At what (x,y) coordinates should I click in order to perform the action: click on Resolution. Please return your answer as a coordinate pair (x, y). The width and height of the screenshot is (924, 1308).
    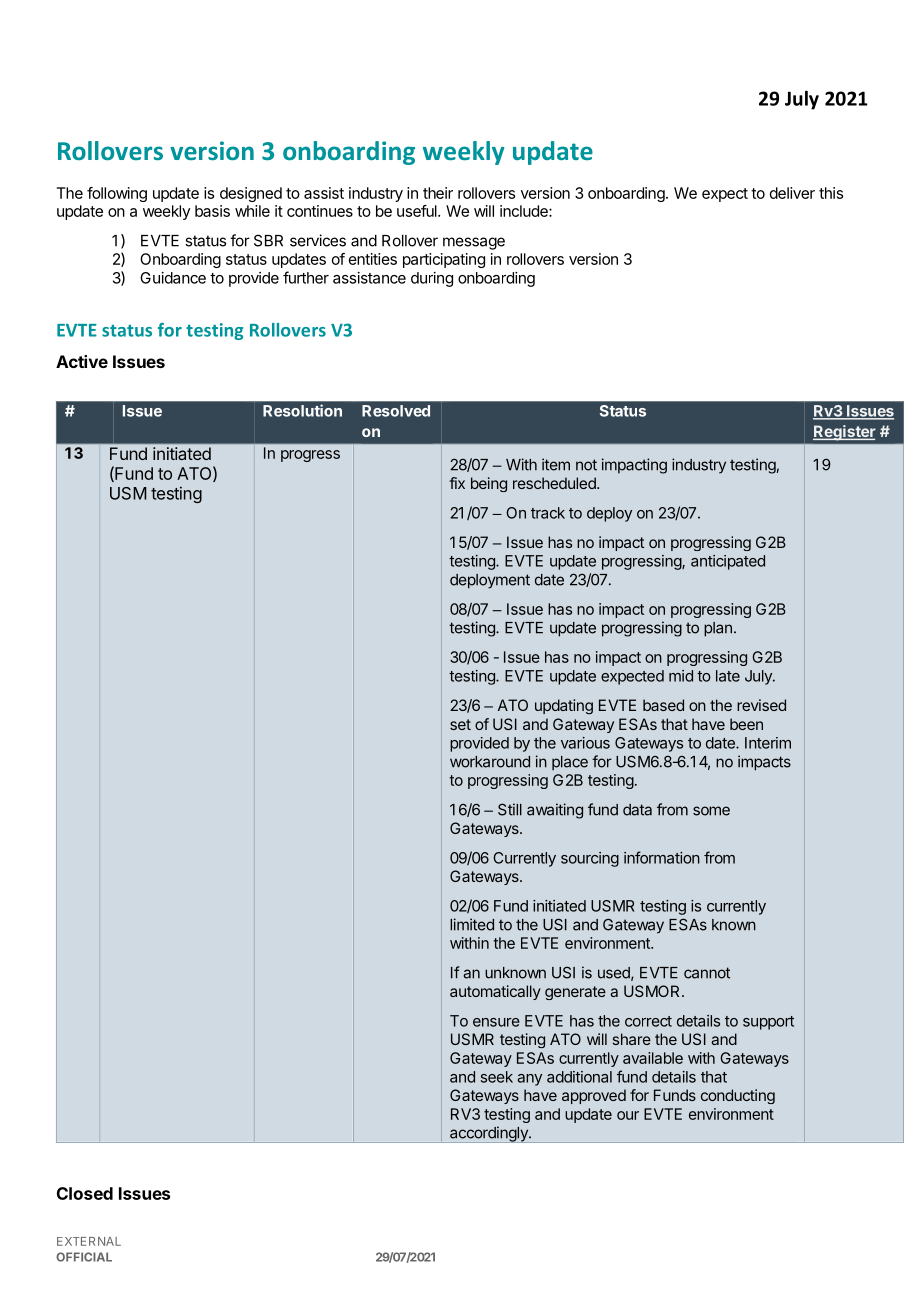
    Looking at the image, I should click on (302, 410).
